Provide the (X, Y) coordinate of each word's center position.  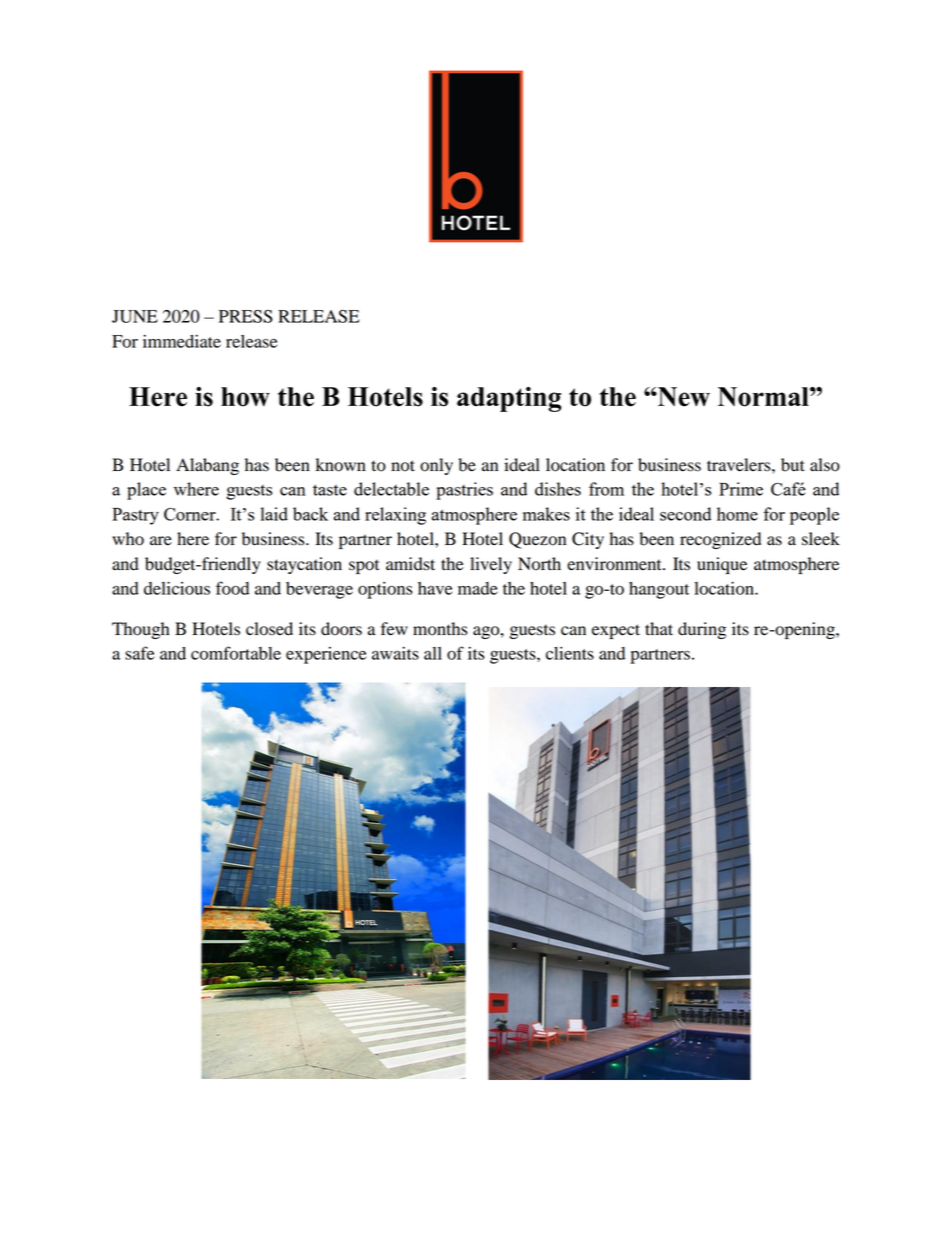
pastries (464, 491)
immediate (182, 341)
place (146, 491)
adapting (509, 399)
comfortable (236, 653)
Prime (741, 489)
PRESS (246, 316)
